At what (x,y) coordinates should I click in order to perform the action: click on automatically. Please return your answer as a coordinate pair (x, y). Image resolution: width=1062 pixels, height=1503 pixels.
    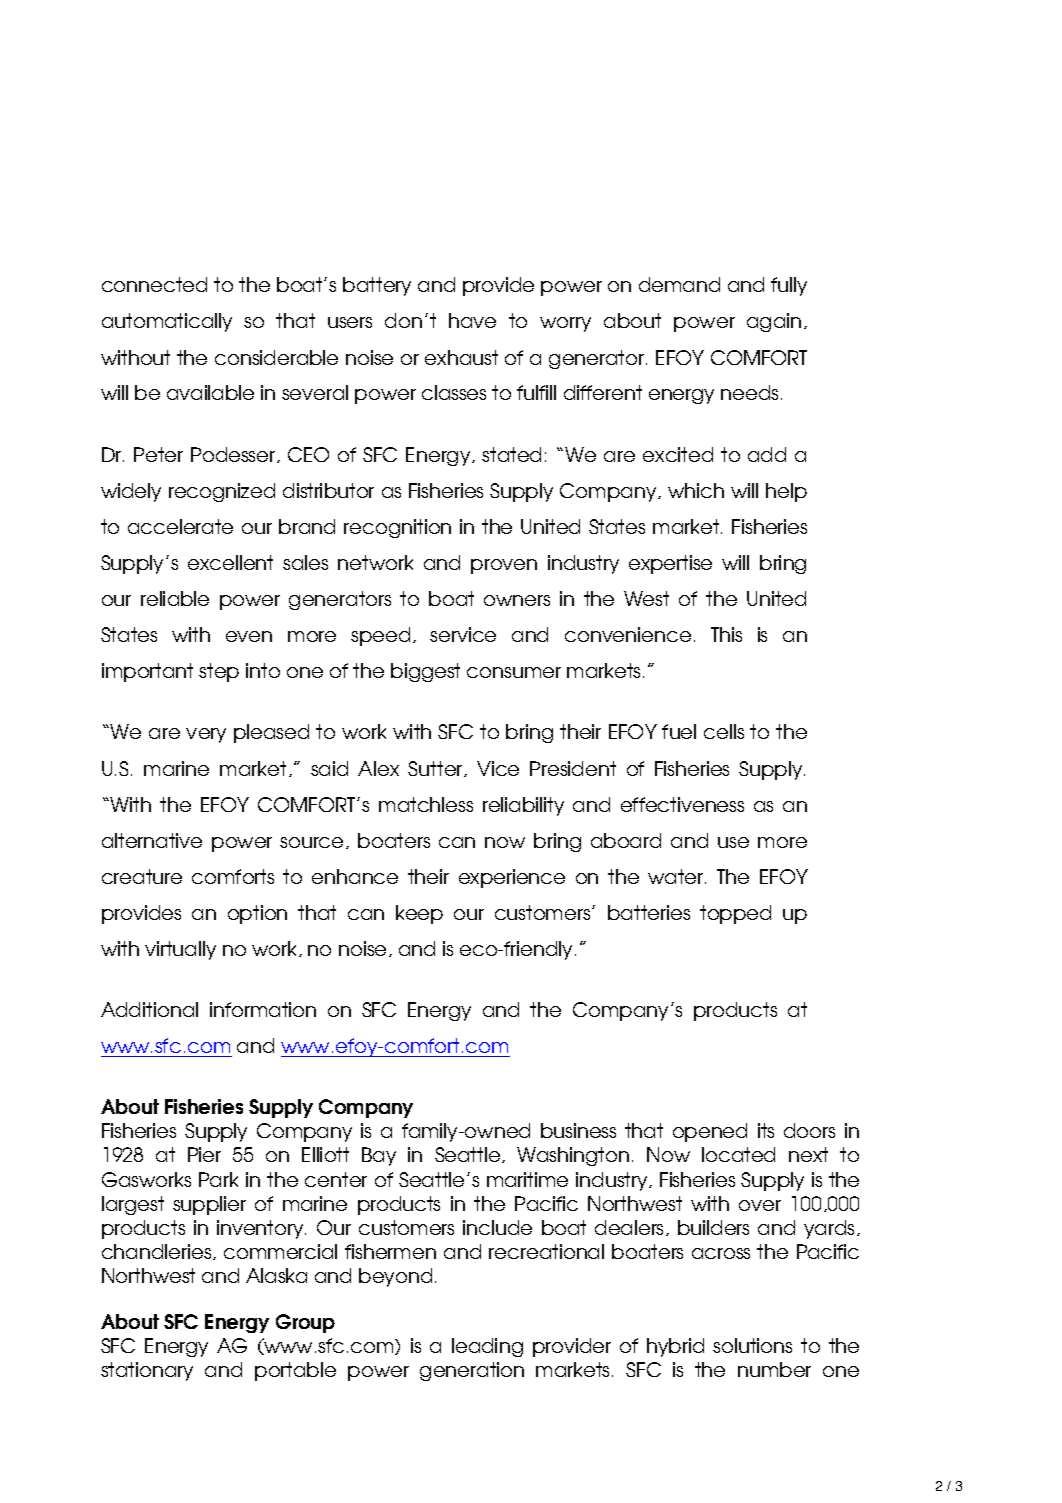
    Looking at the image, I should click on (167, 322).
